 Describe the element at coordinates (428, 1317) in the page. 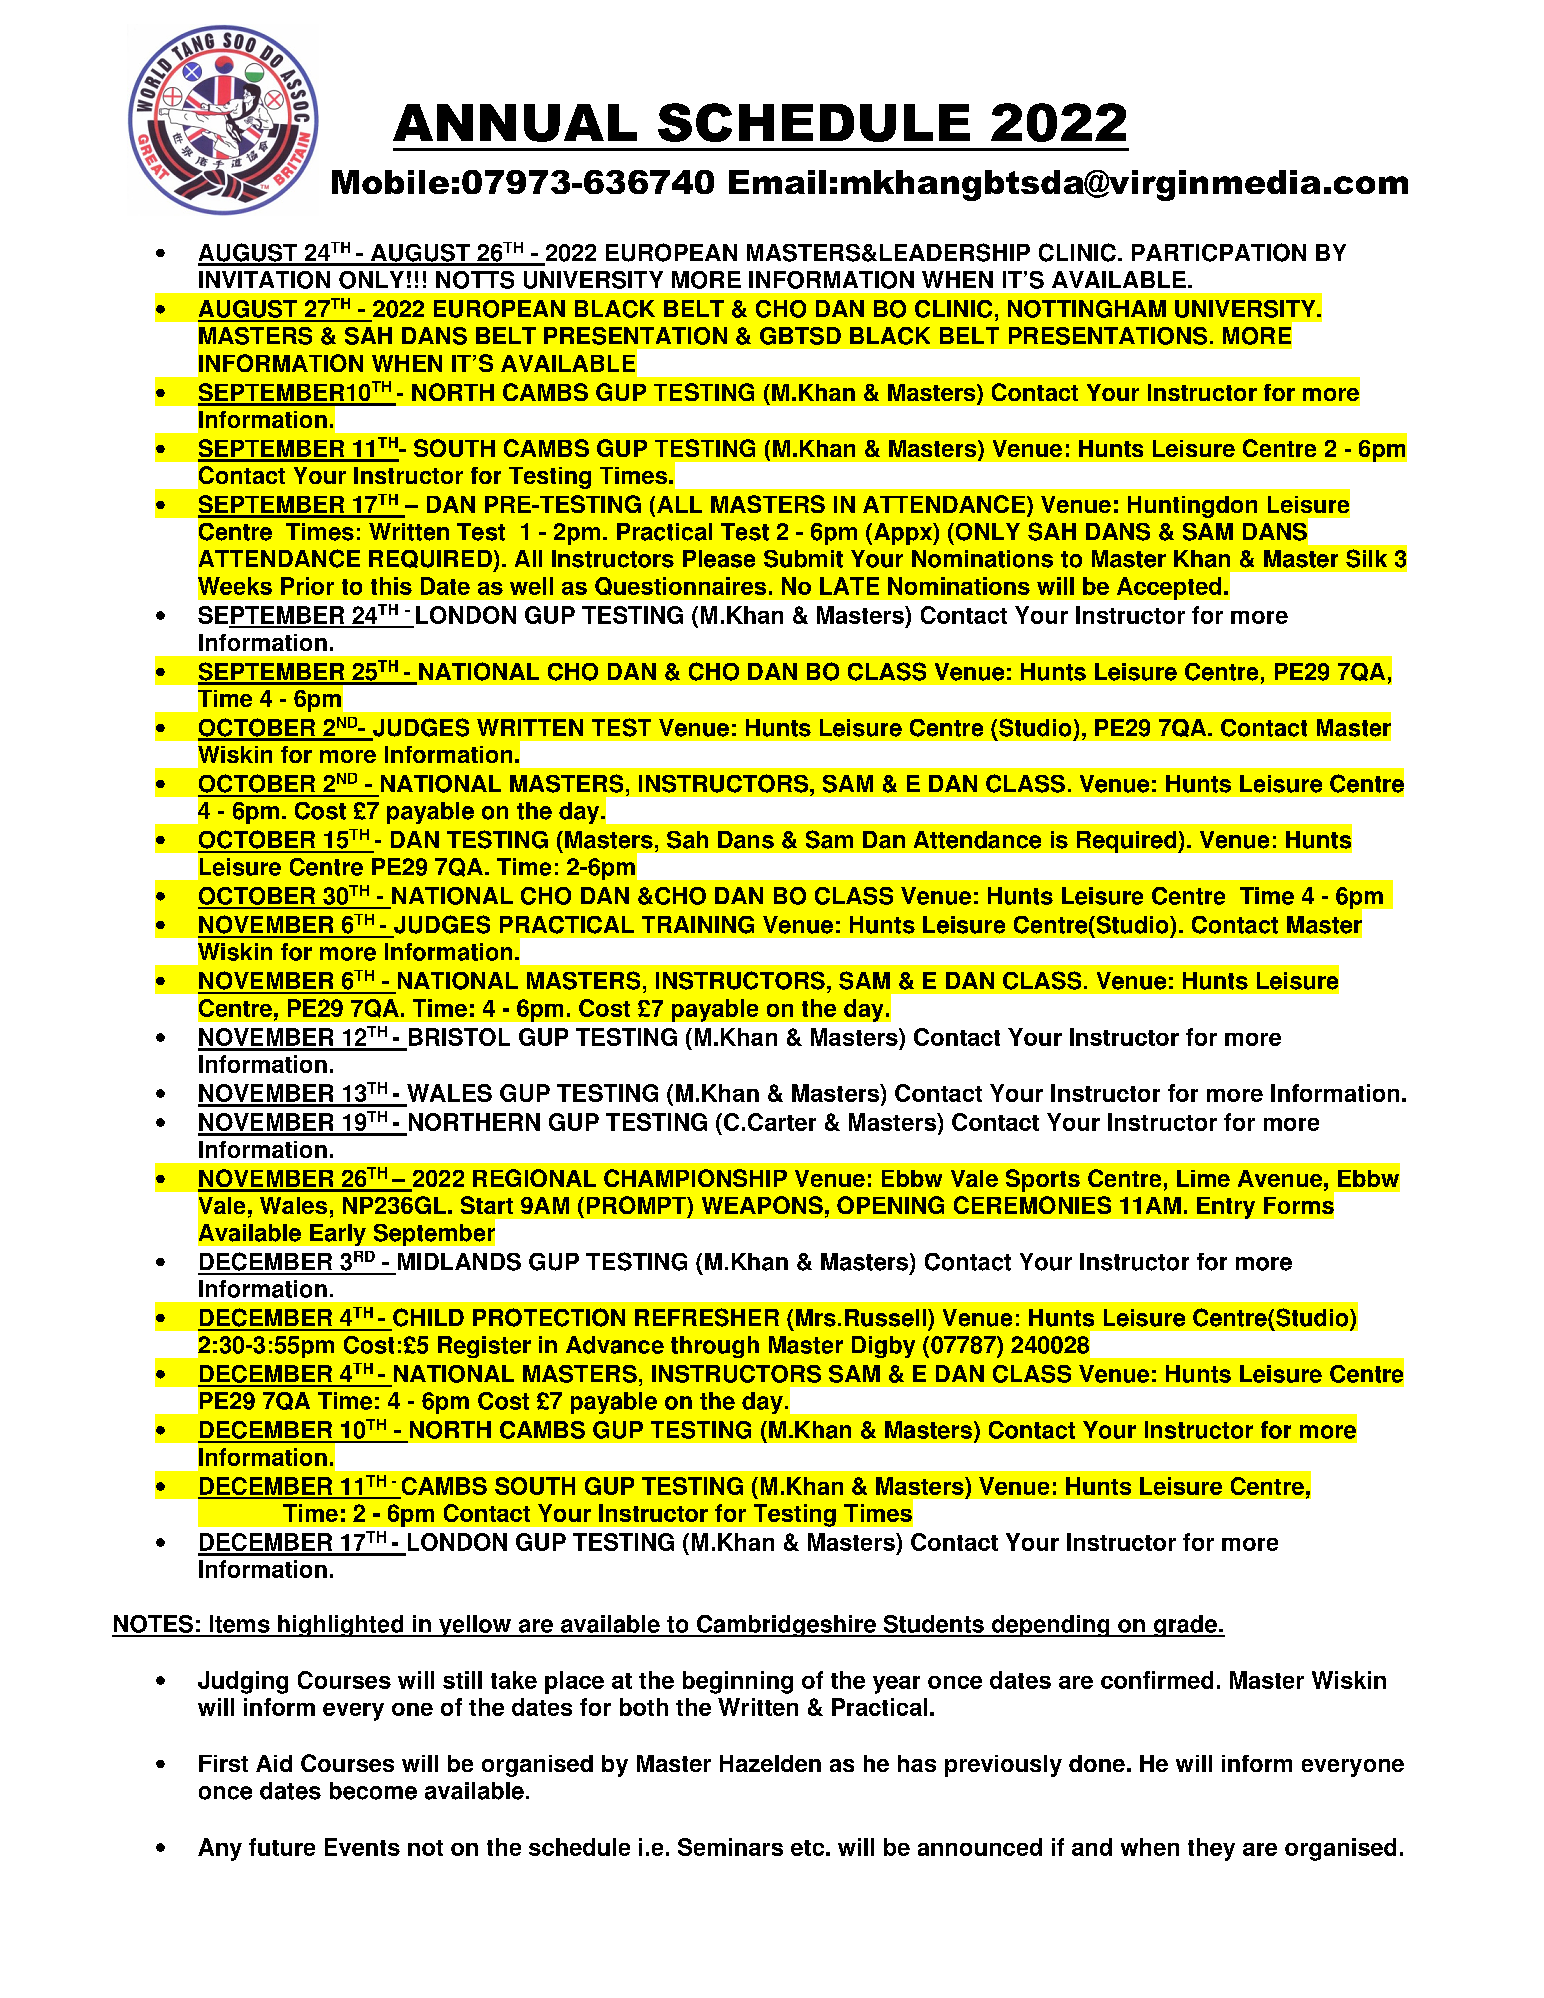

I see `CHILD` at that location.
